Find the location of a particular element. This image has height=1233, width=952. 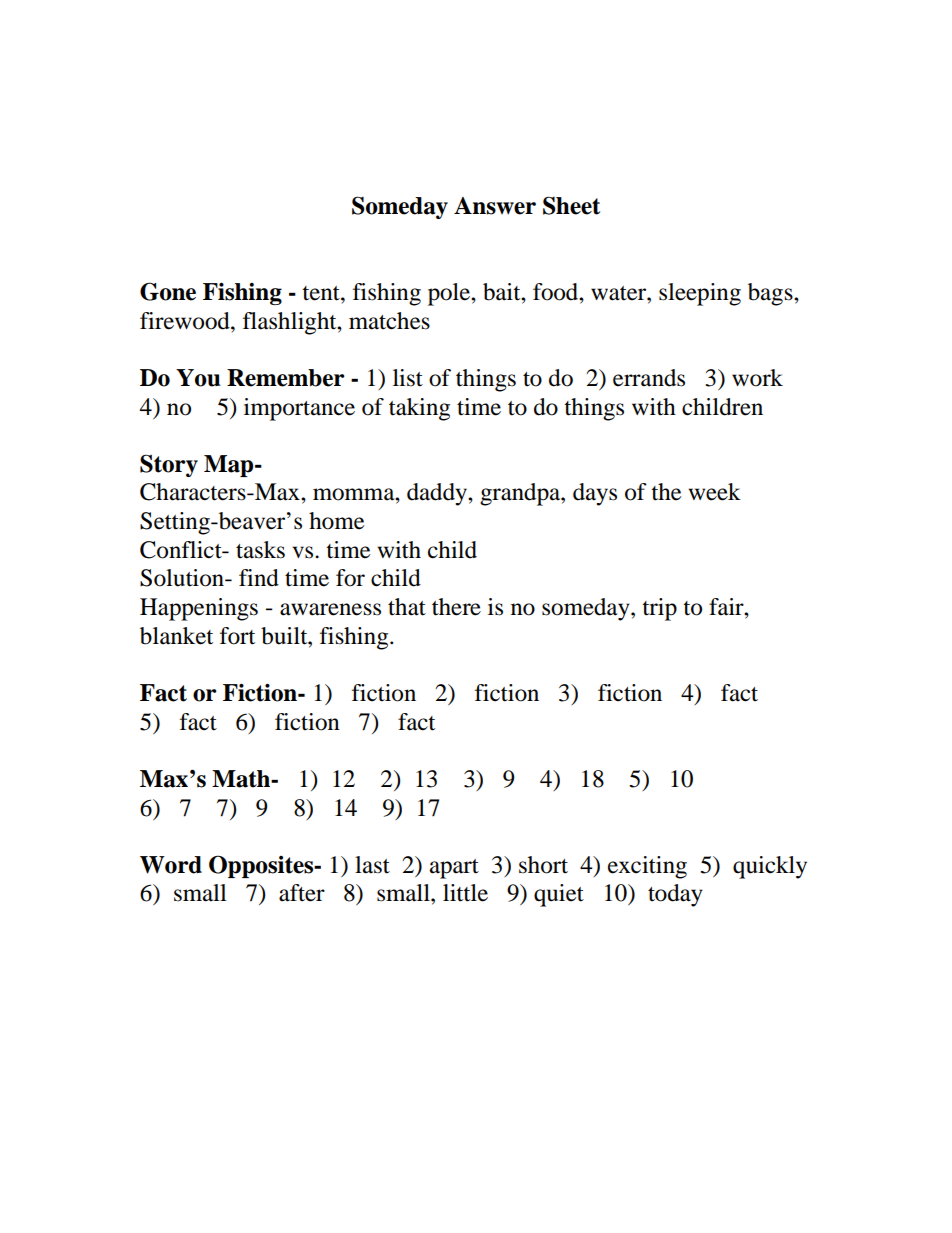

You is located at coordinates (198, 378).
